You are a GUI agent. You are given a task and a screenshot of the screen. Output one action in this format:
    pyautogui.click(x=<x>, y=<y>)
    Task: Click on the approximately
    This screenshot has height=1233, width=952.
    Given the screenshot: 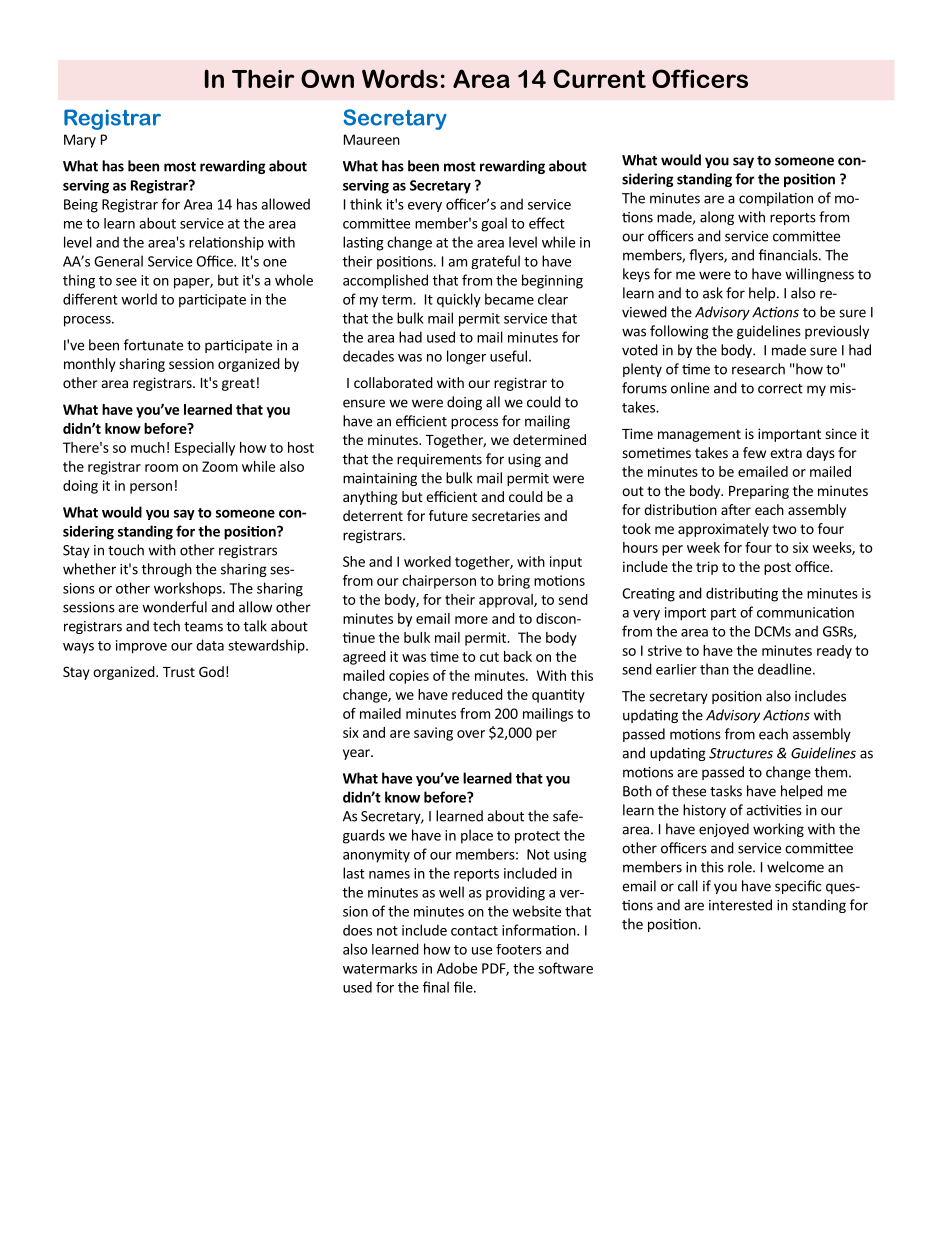 What is the action you would take?
    pyautogui.click(x=723, y=530)
